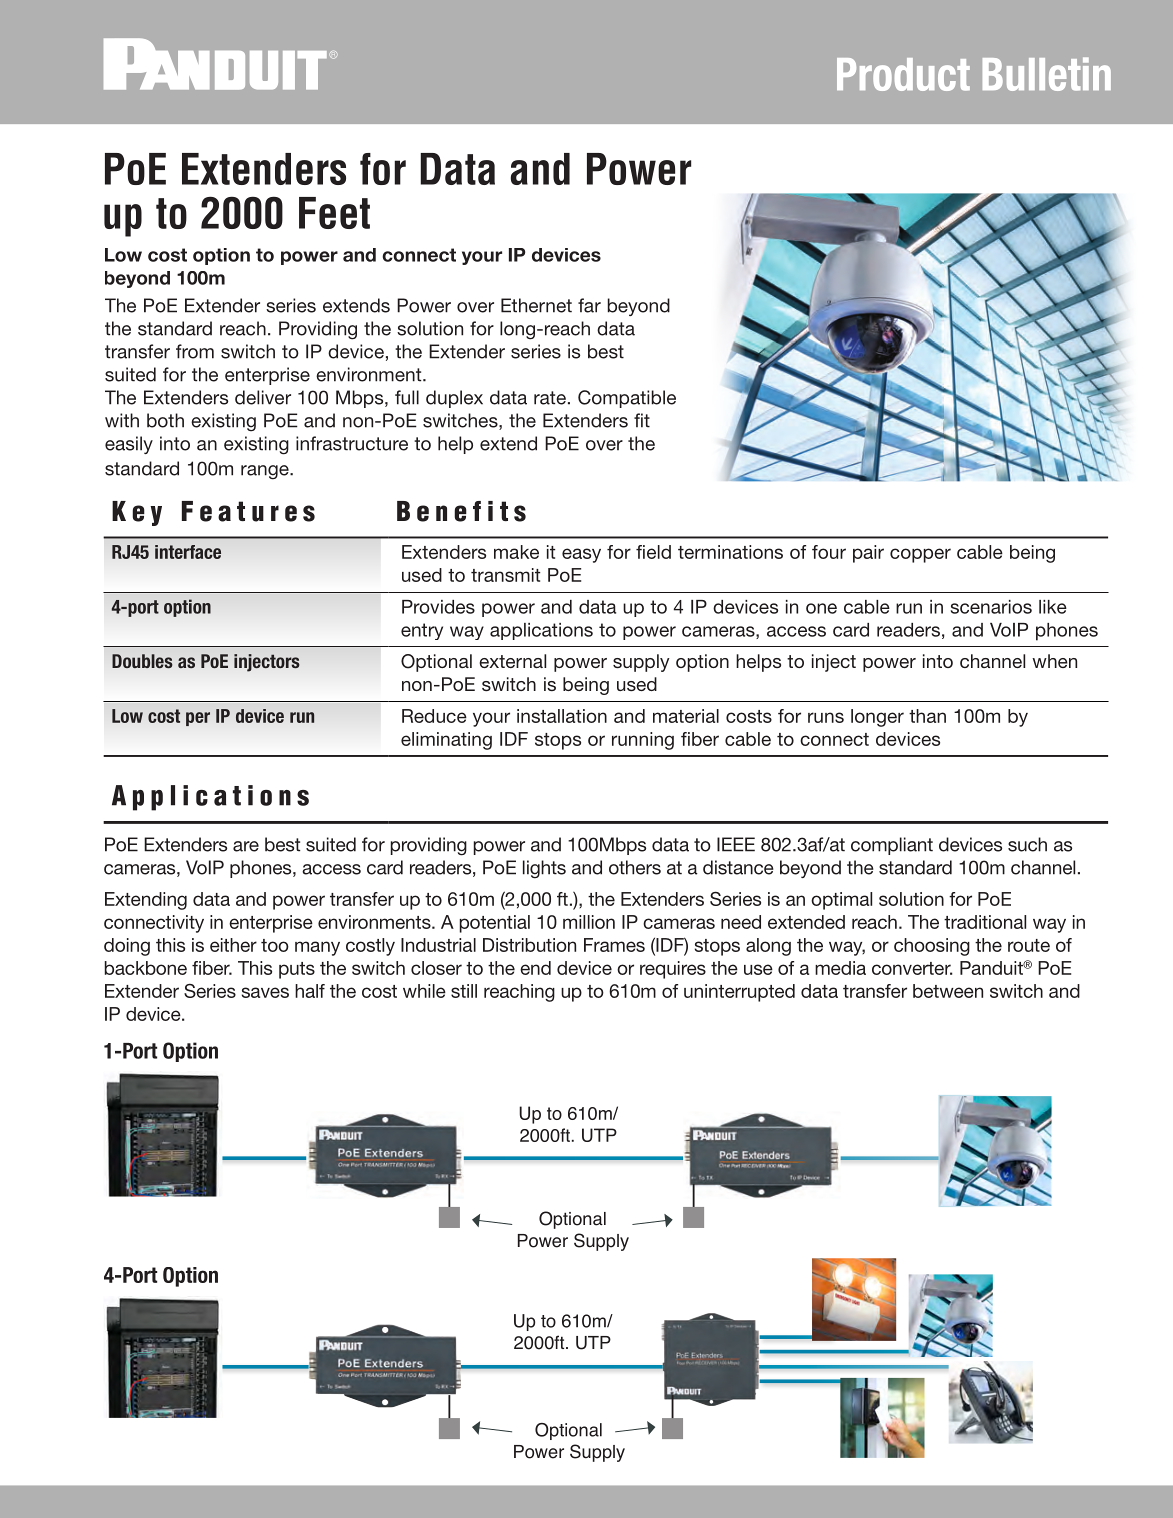 The image size is (1173, 1518). Describe the element at coordinates (263, 397) in the document. I see `deliver` at that location.
